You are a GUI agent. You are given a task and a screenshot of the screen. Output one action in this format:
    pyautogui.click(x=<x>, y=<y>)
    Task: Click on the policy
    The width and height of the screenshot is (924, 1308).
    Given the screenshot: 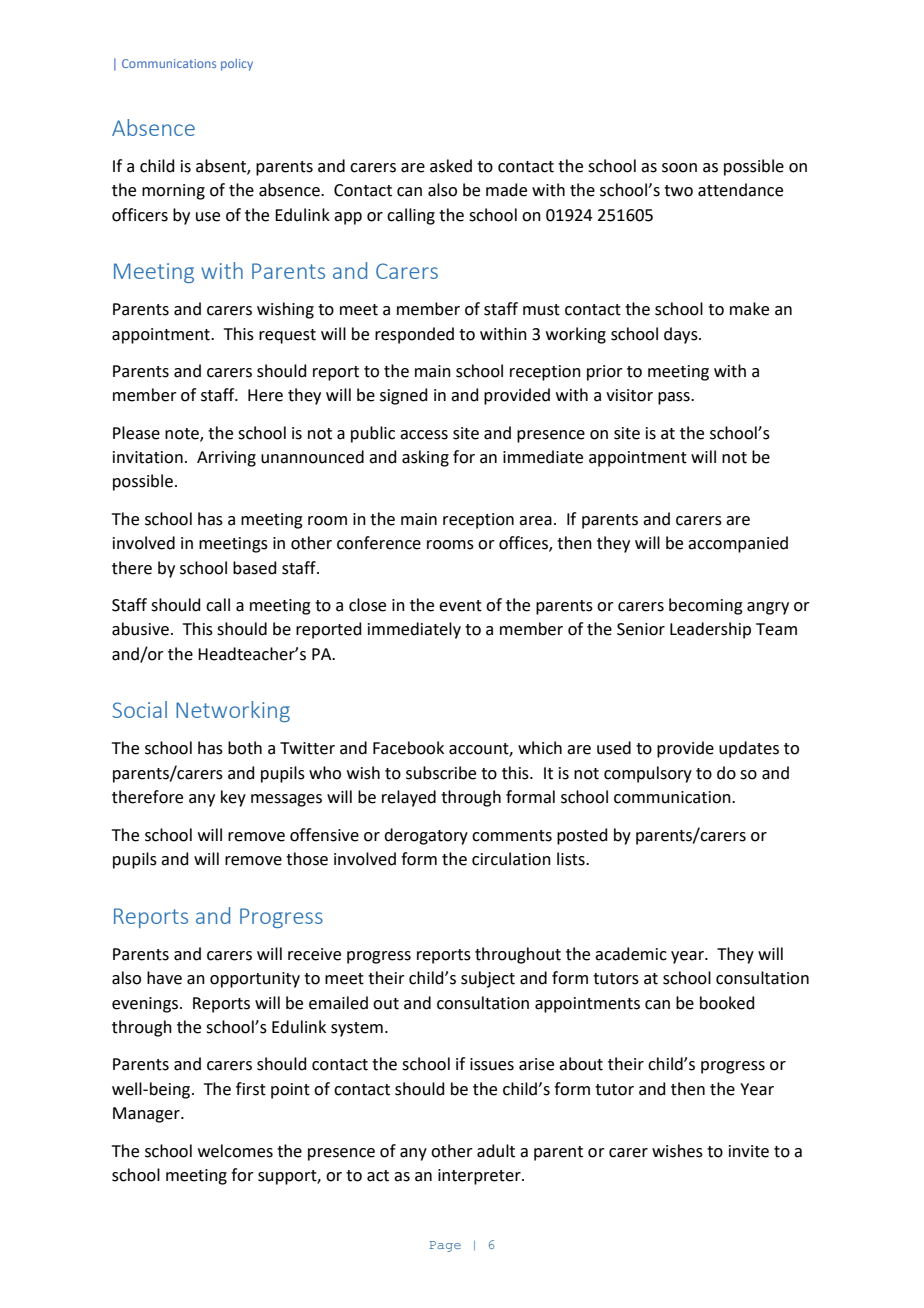 What is the action you would take?
    pyautogui.click(x=237, y=65)
